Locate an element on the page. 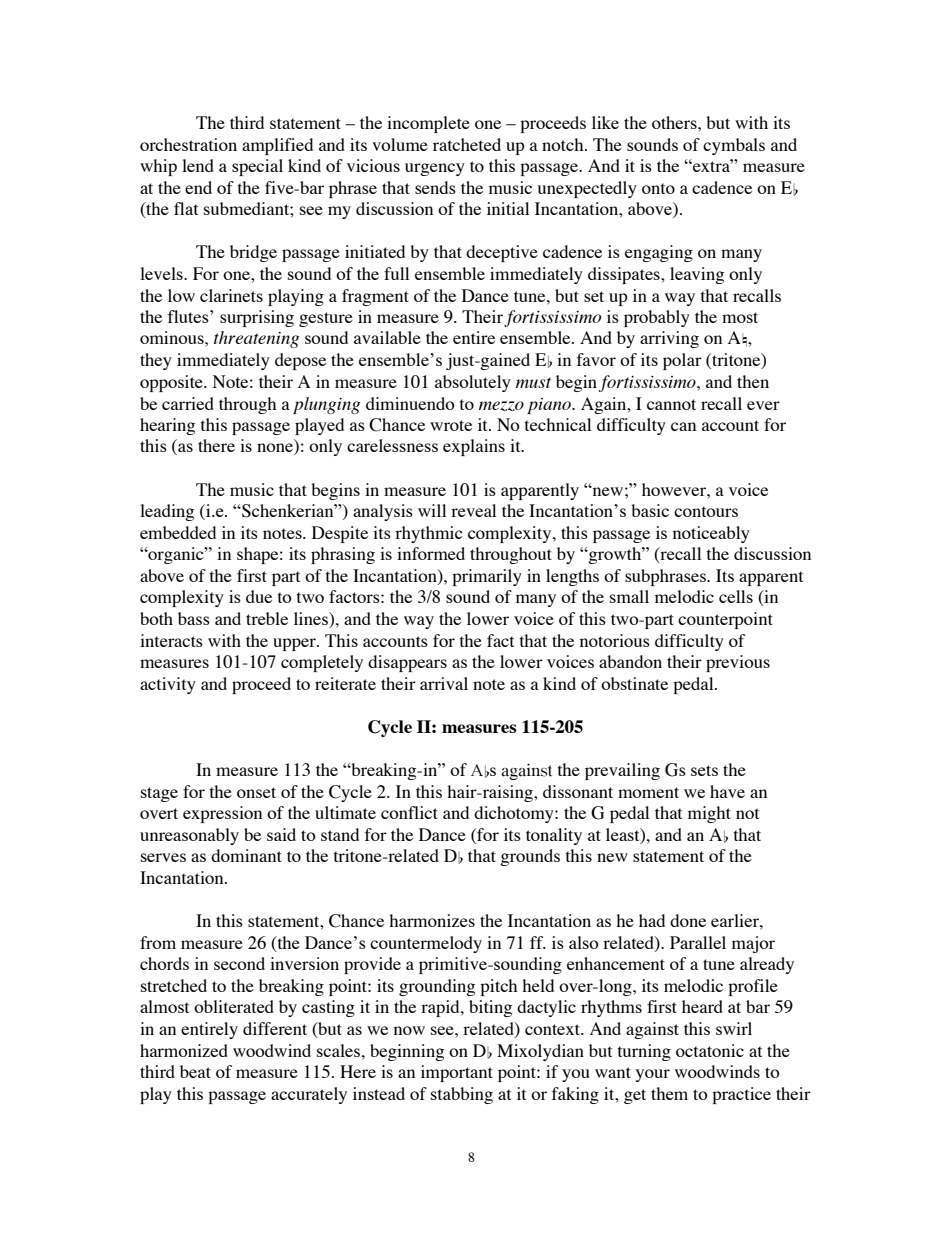 The width and height of the document is (952, 1233). absolutely is located at coordinates (473, 383).
